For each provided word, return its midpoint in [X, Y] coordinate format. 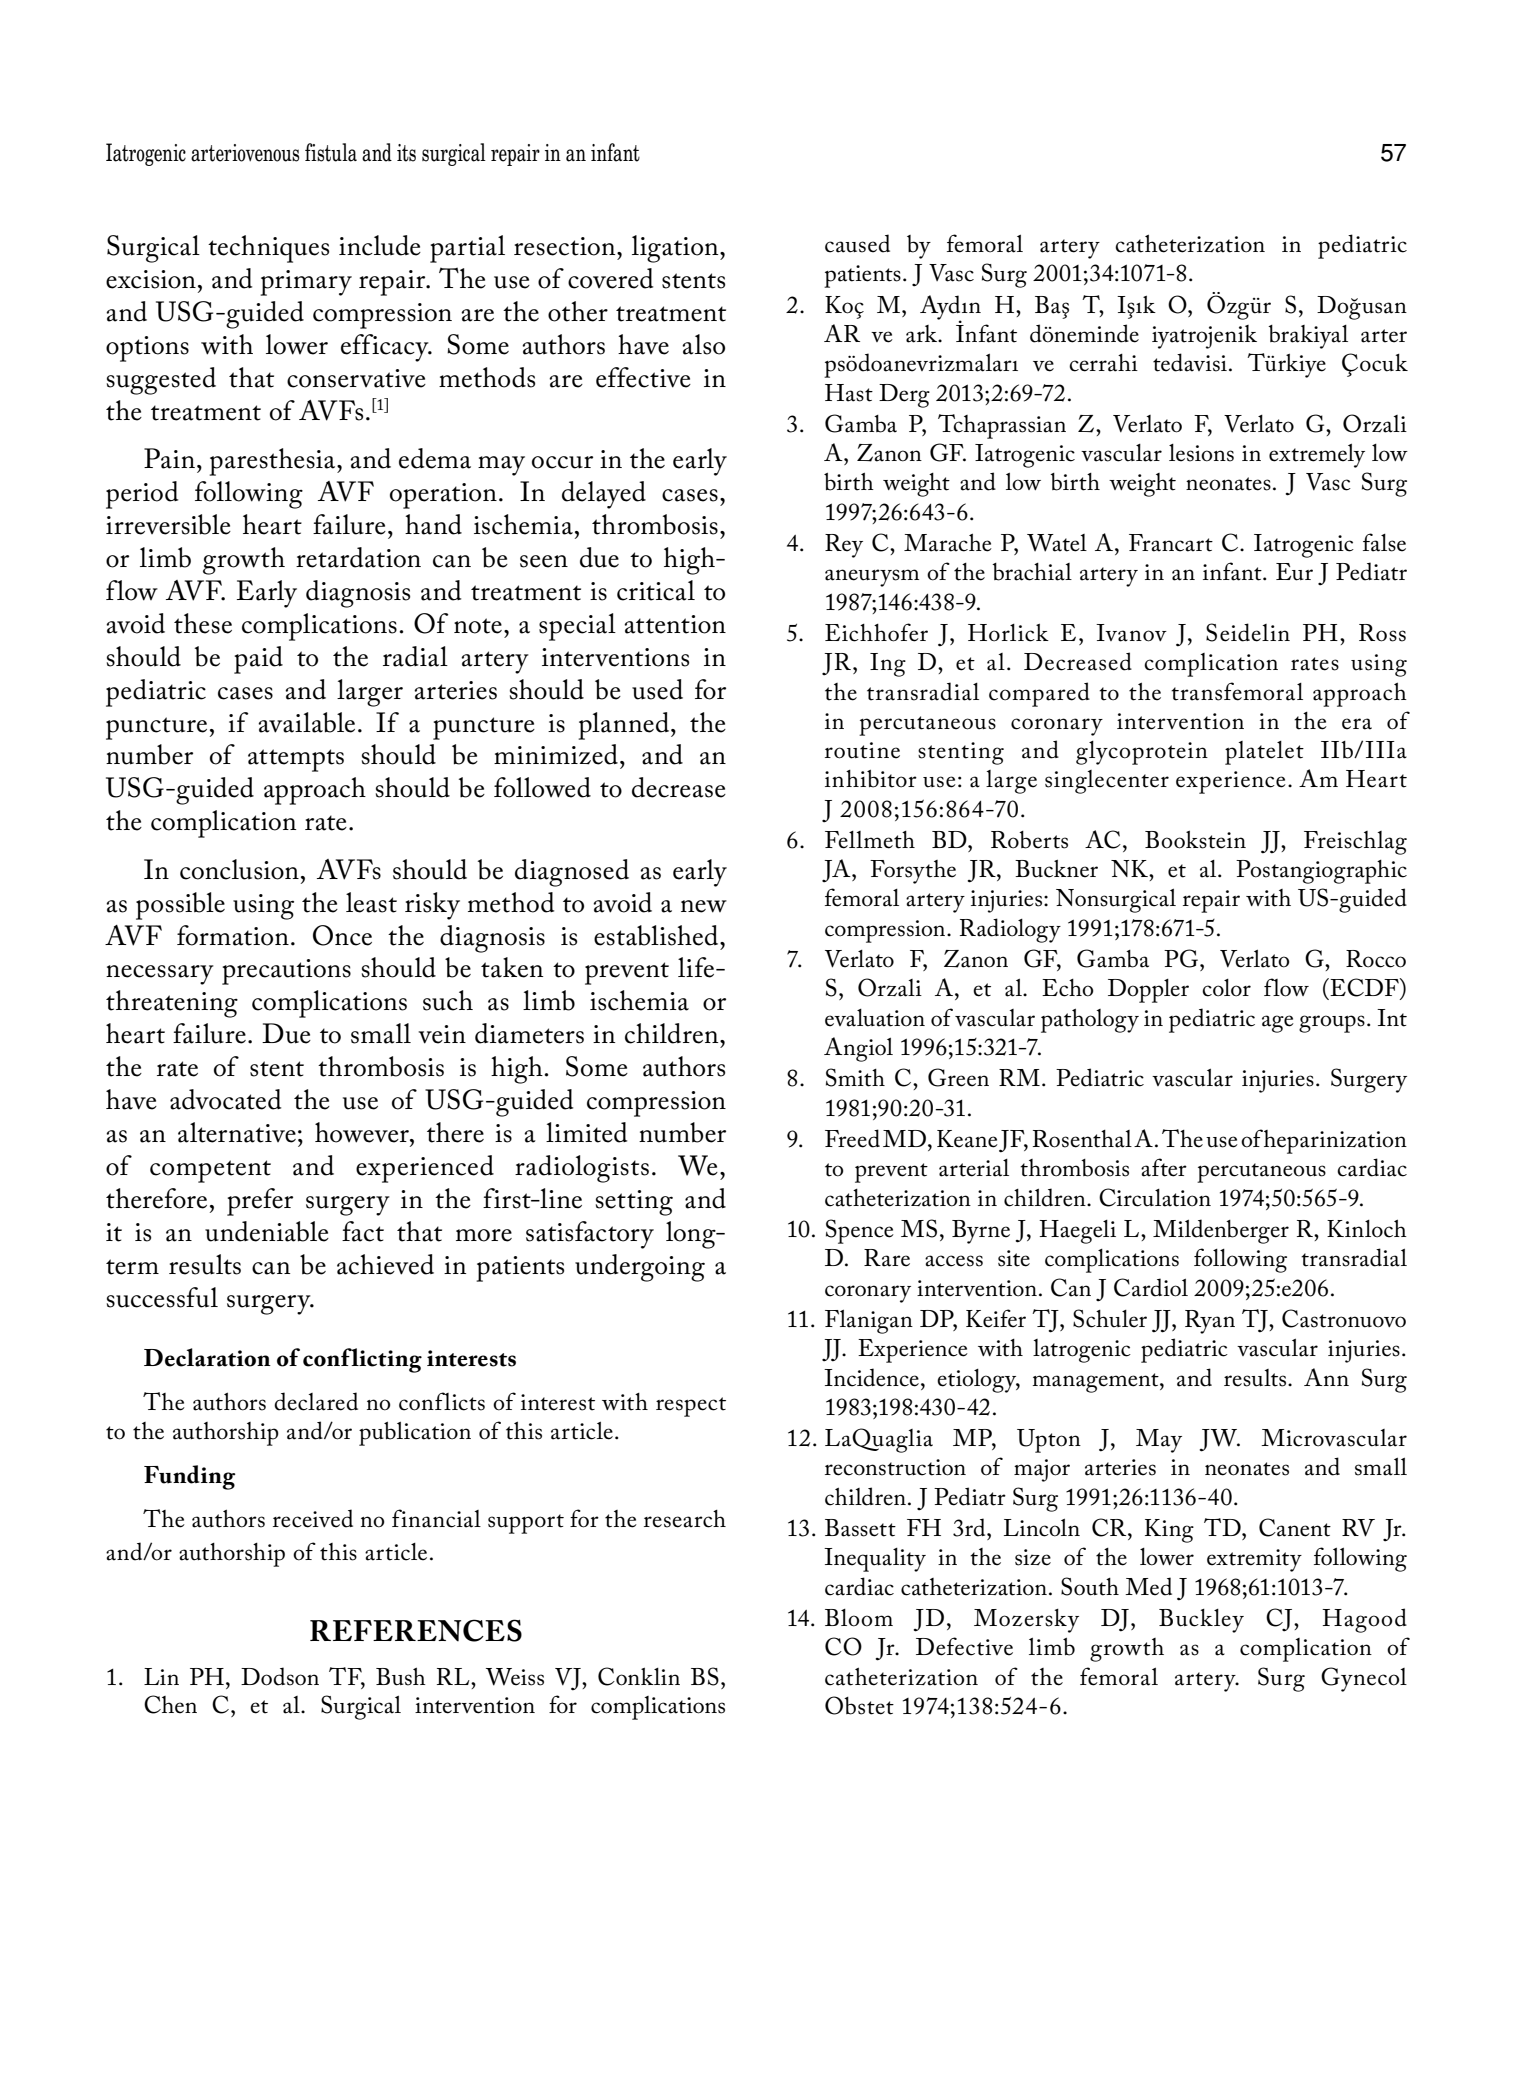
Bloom [859, 1618]
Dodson [280, 1676]
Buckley [1201, 1621]
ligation [676, 249]
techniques [268, 249]
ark [923, 334]
